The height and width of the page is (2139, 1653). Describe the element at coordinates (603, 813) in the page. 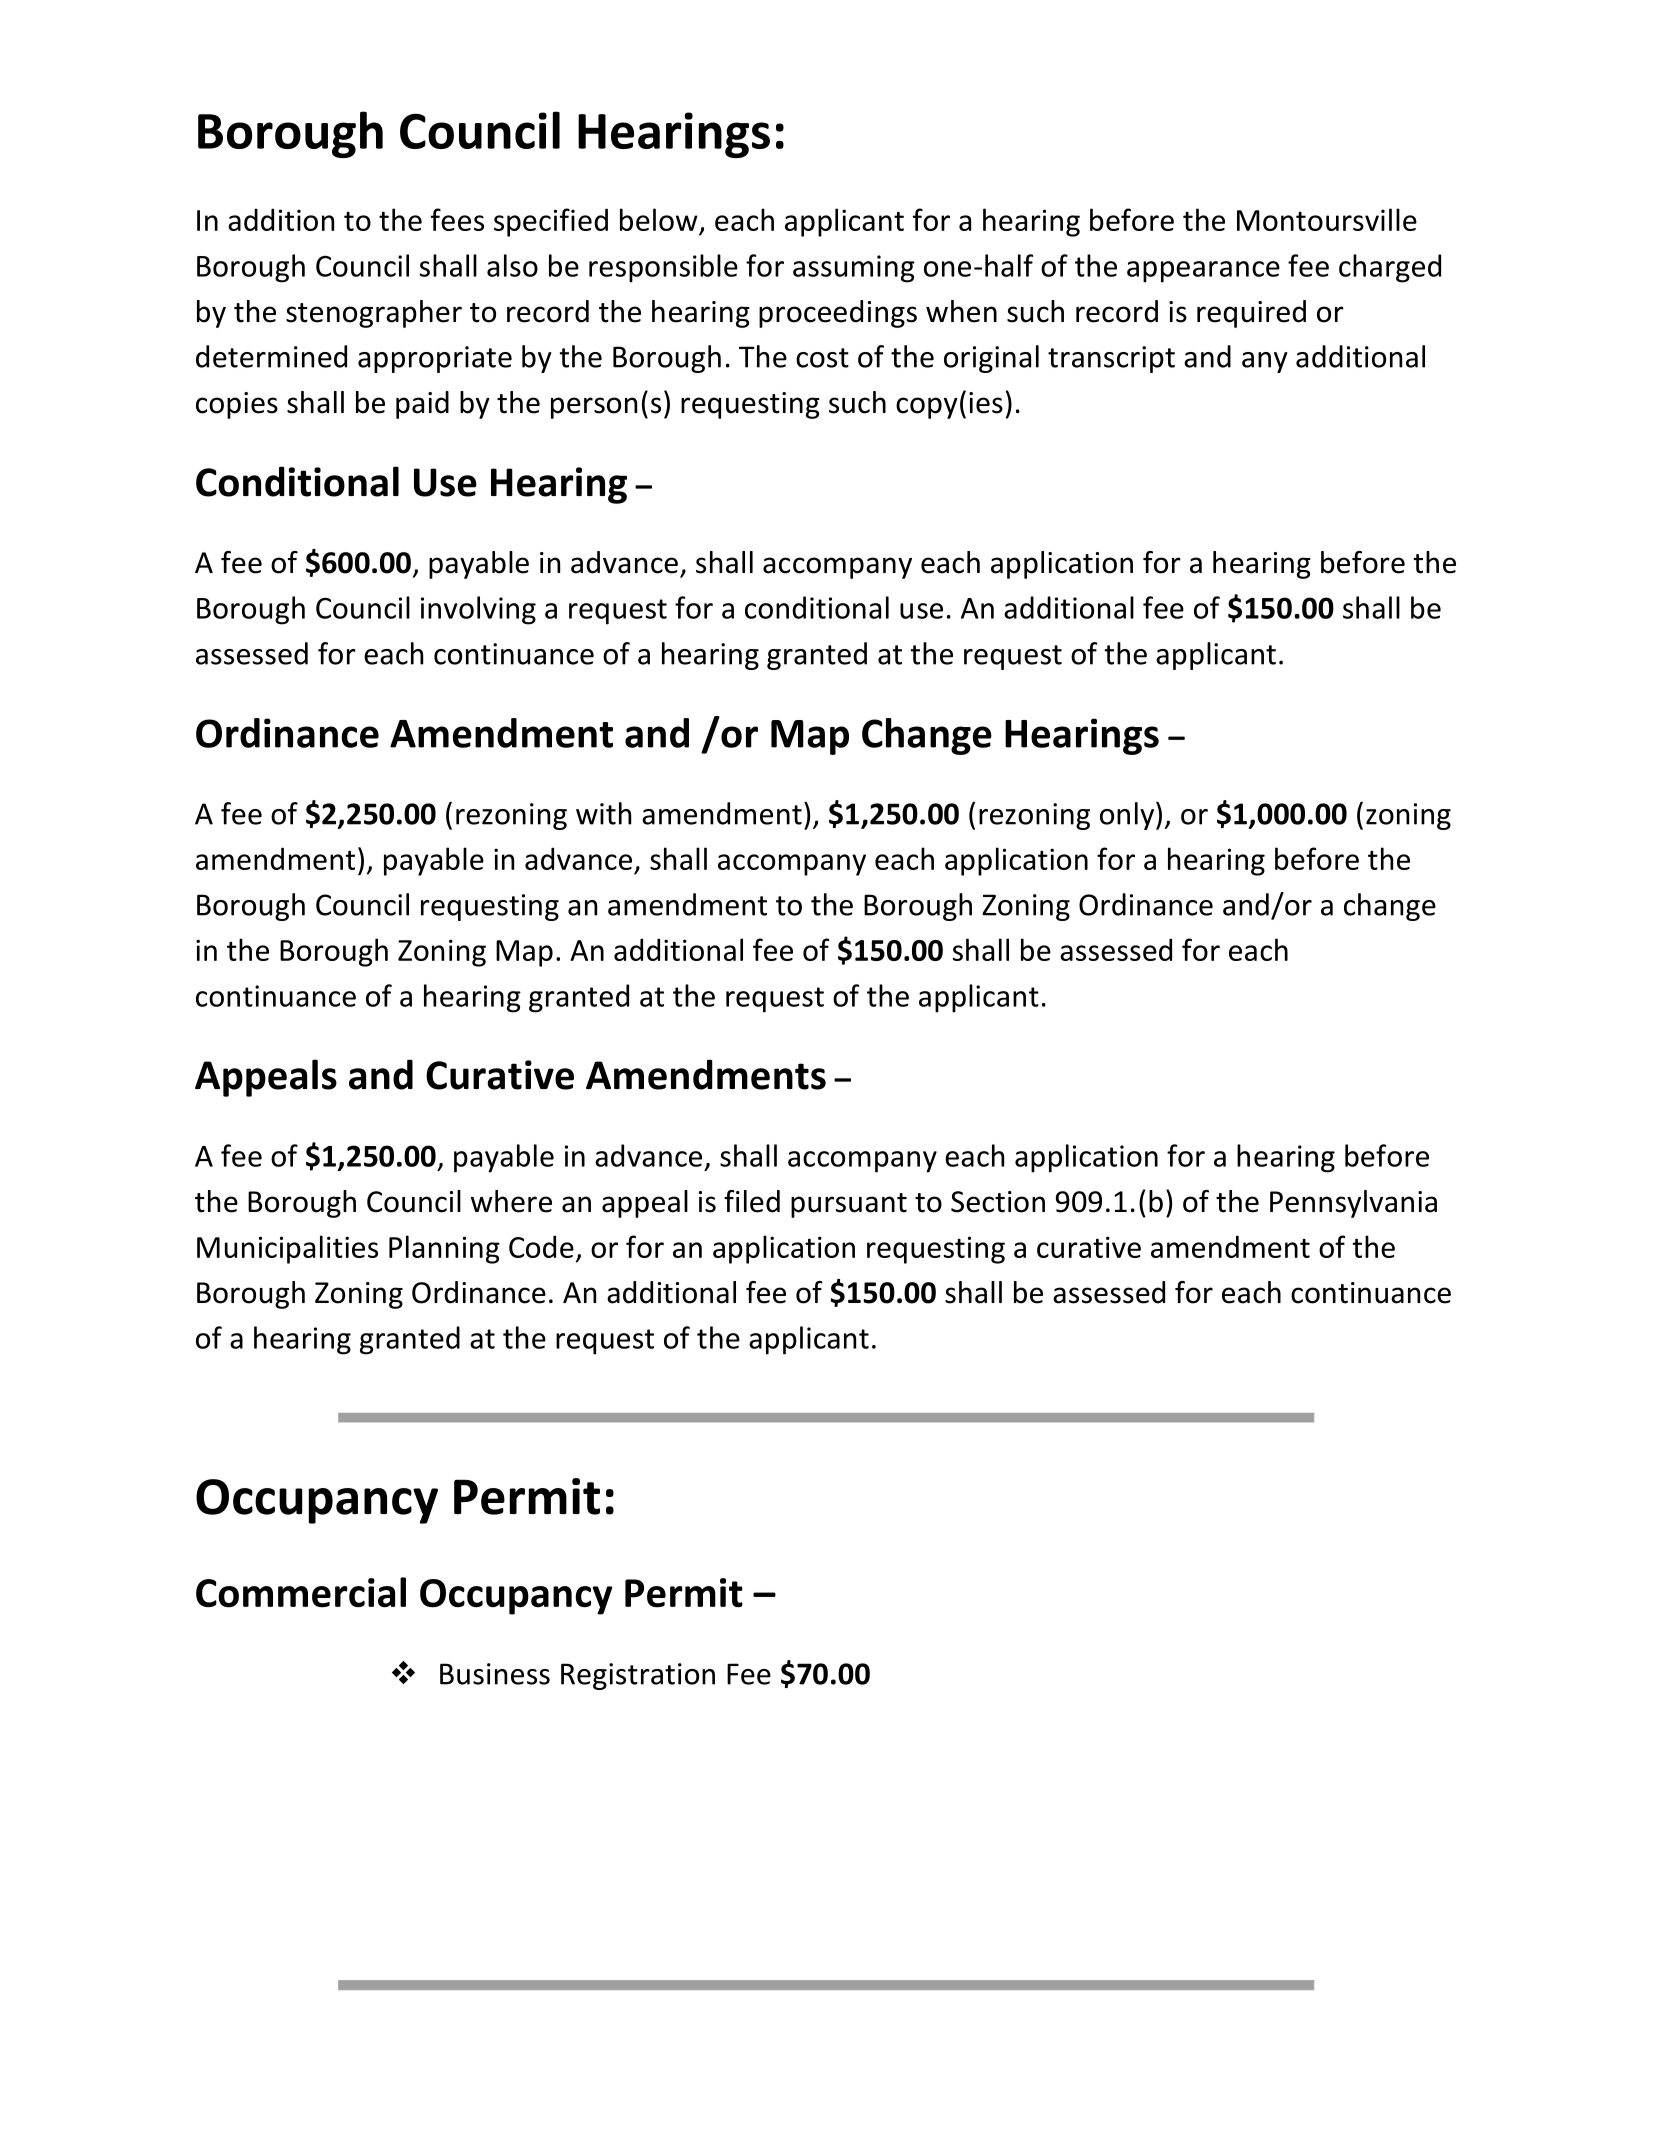

I see `with` at that location.
